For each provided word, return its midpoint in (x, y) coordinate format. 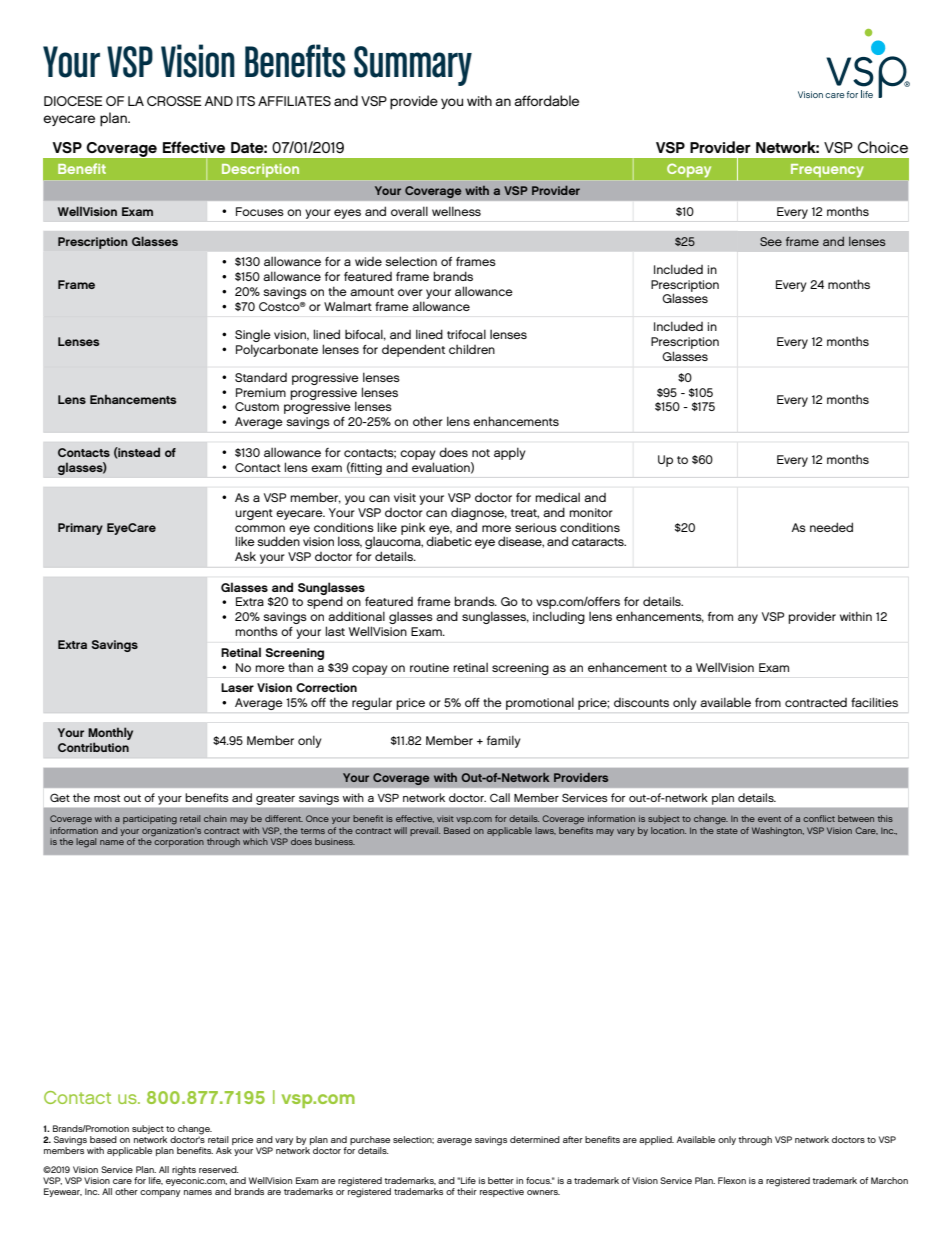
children (472, 349)
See (771, 241)
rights (184, 1171)
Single (253, 335)
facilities (874, 702)
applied (656, 1140)
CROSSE (174, 101)
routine (429, 667)
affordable (546, 100)
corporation (178, 841)
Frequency (827, 170)
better (501, 1180)
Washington (778, 832)
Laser (237, 687)
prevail (425, 831)
